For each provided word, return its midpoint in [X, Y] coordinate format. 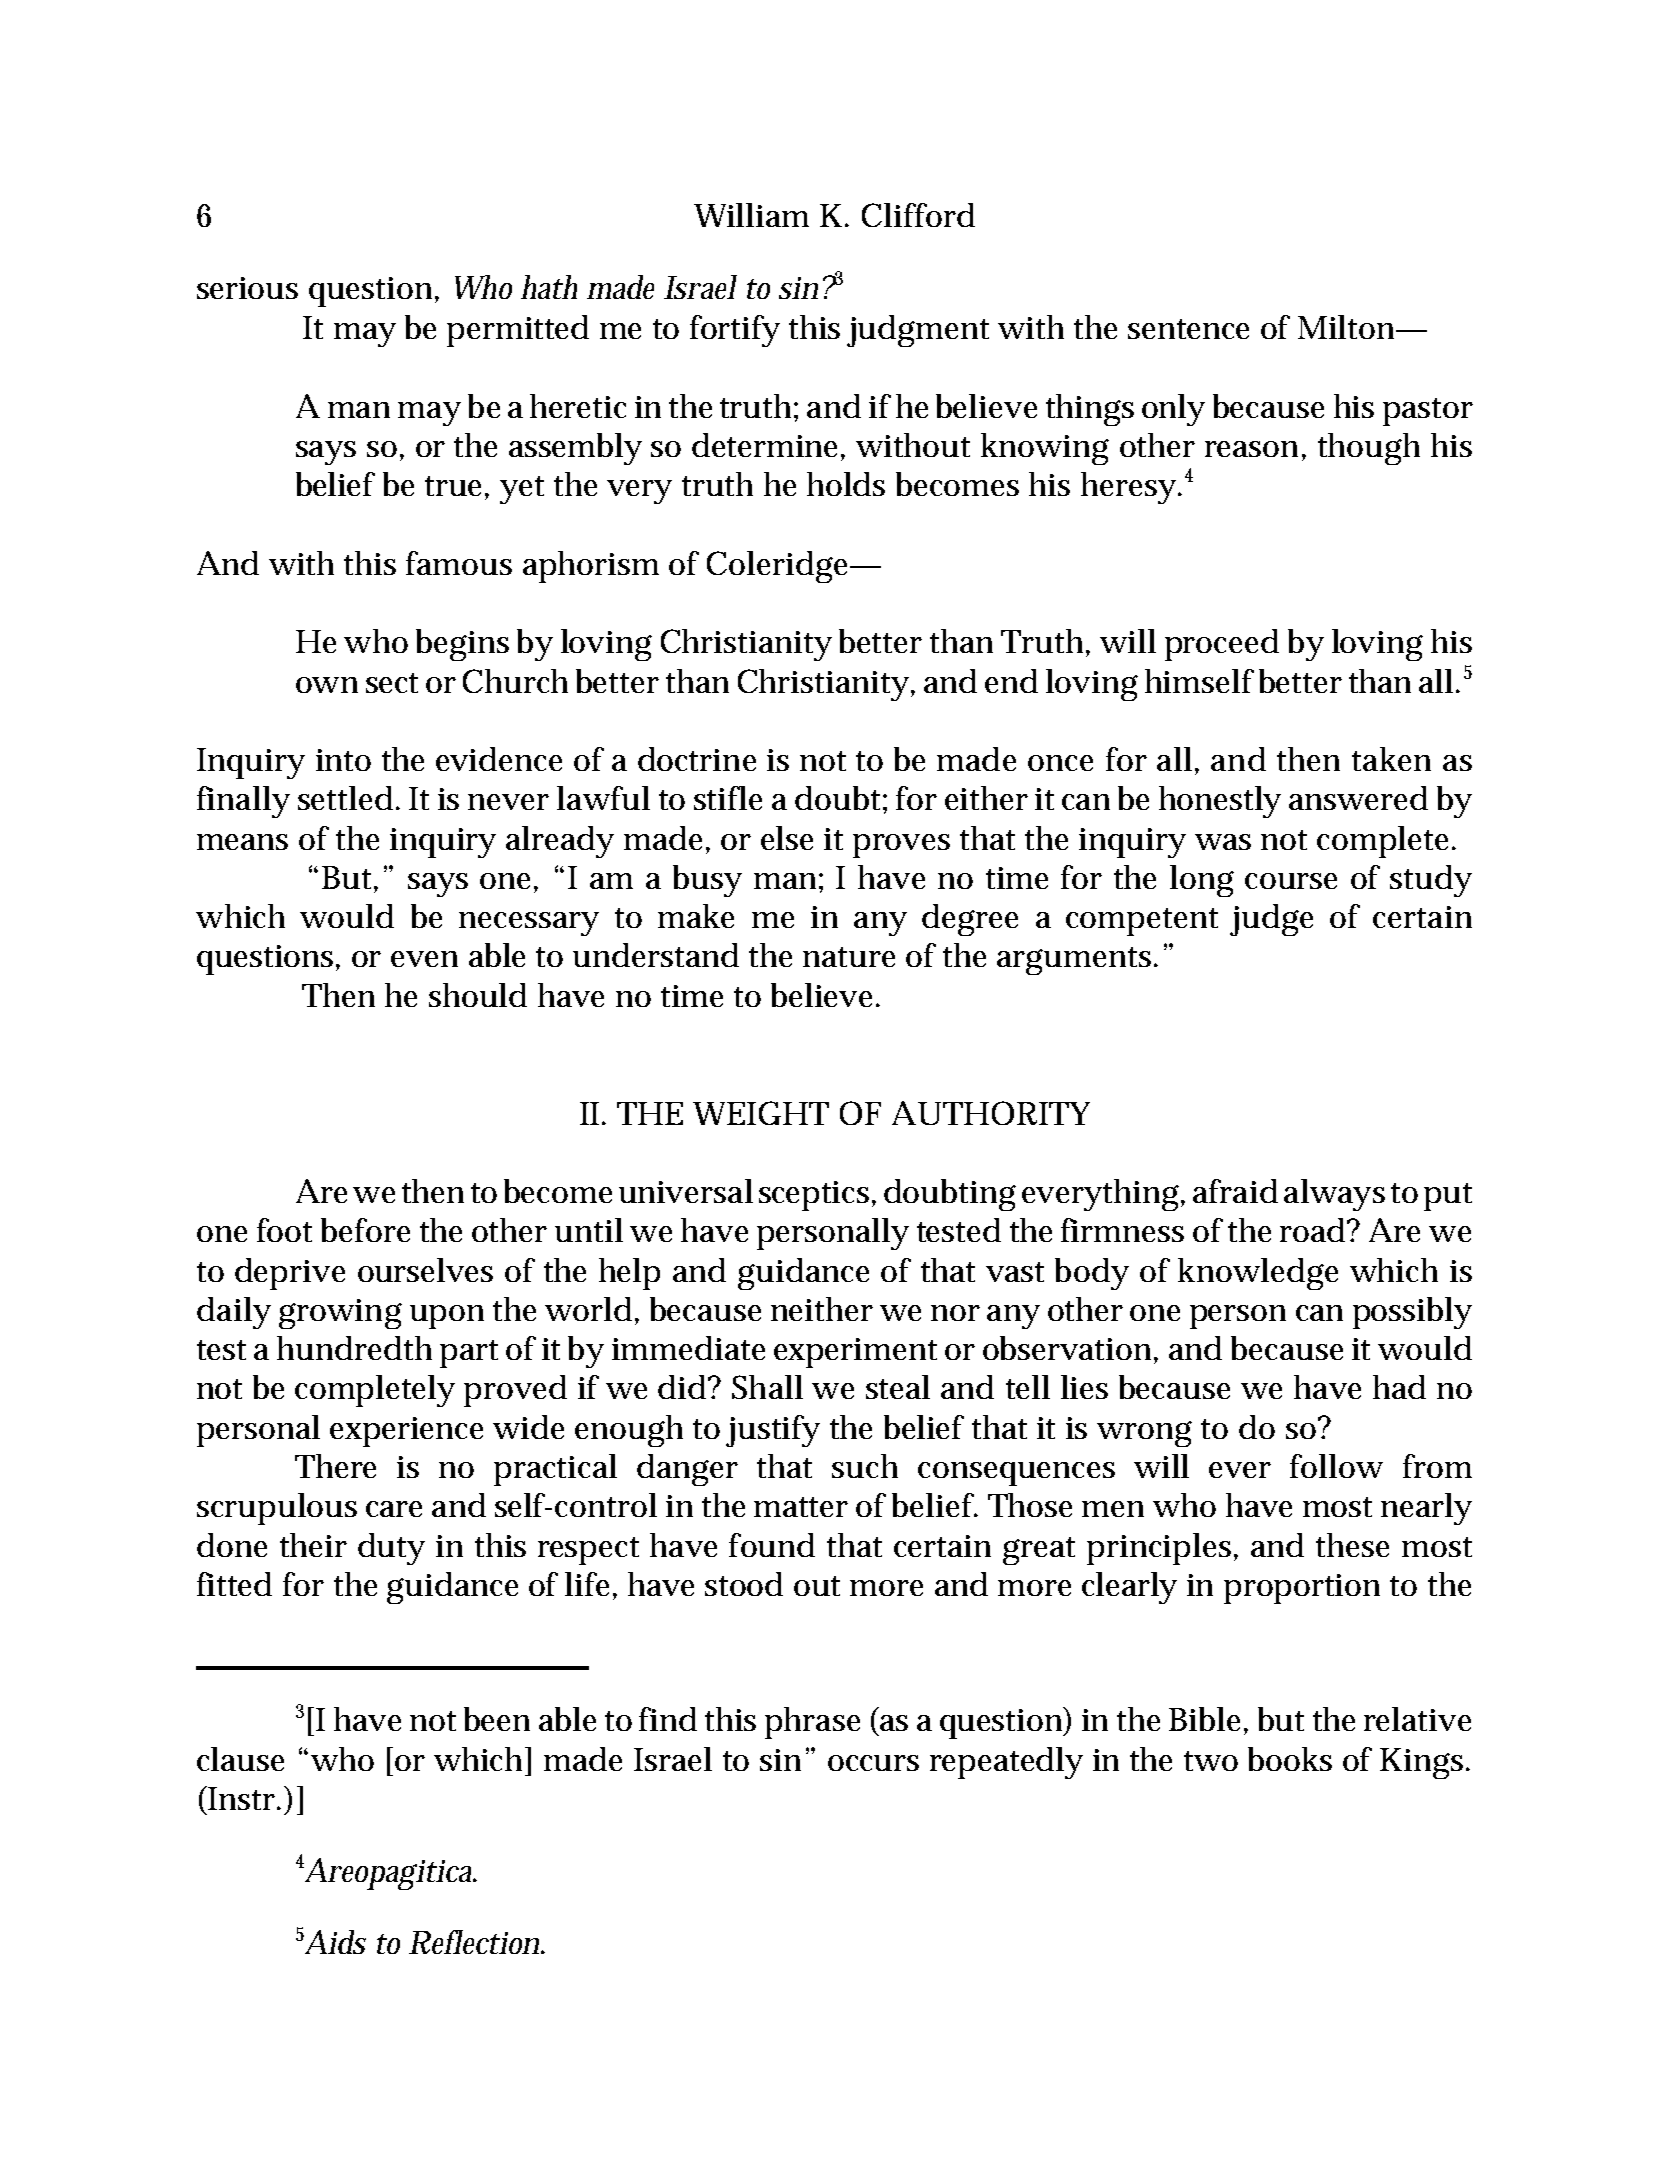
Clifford [918, 215]
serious [247, 288]
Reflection [476, 1942]
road [1314, 1230]
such [865, 1466]
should [478, 995]
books [1290, 1759]
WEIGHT [761, 1113]
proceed [1222, 645]
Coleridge [780, 567]
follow [1336, 1466]
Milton [1348, 327]
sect [392, 683]
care [394, 1509]
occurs [873, 1763]
